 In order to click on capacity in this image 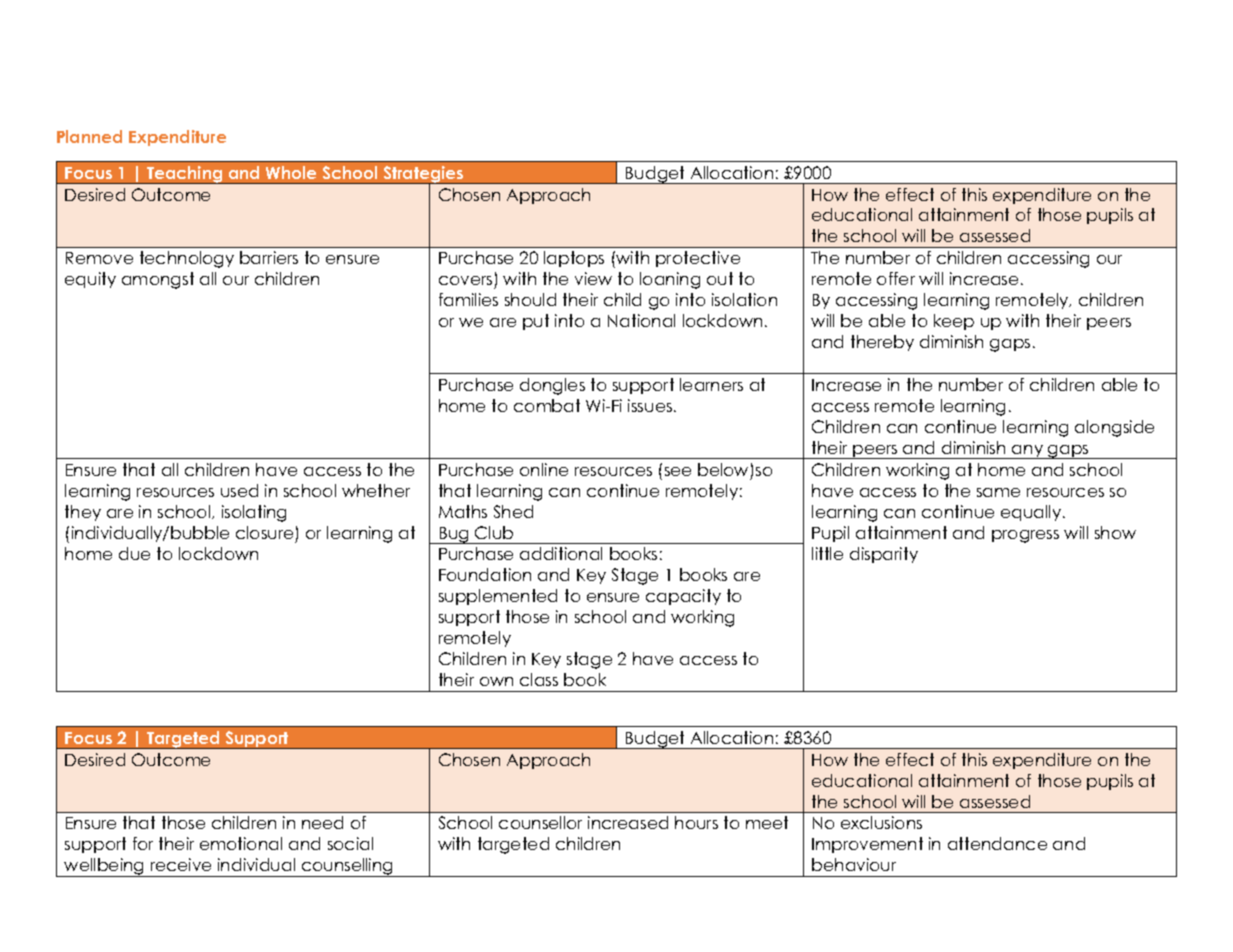, I will do `click(683, 597)`.
